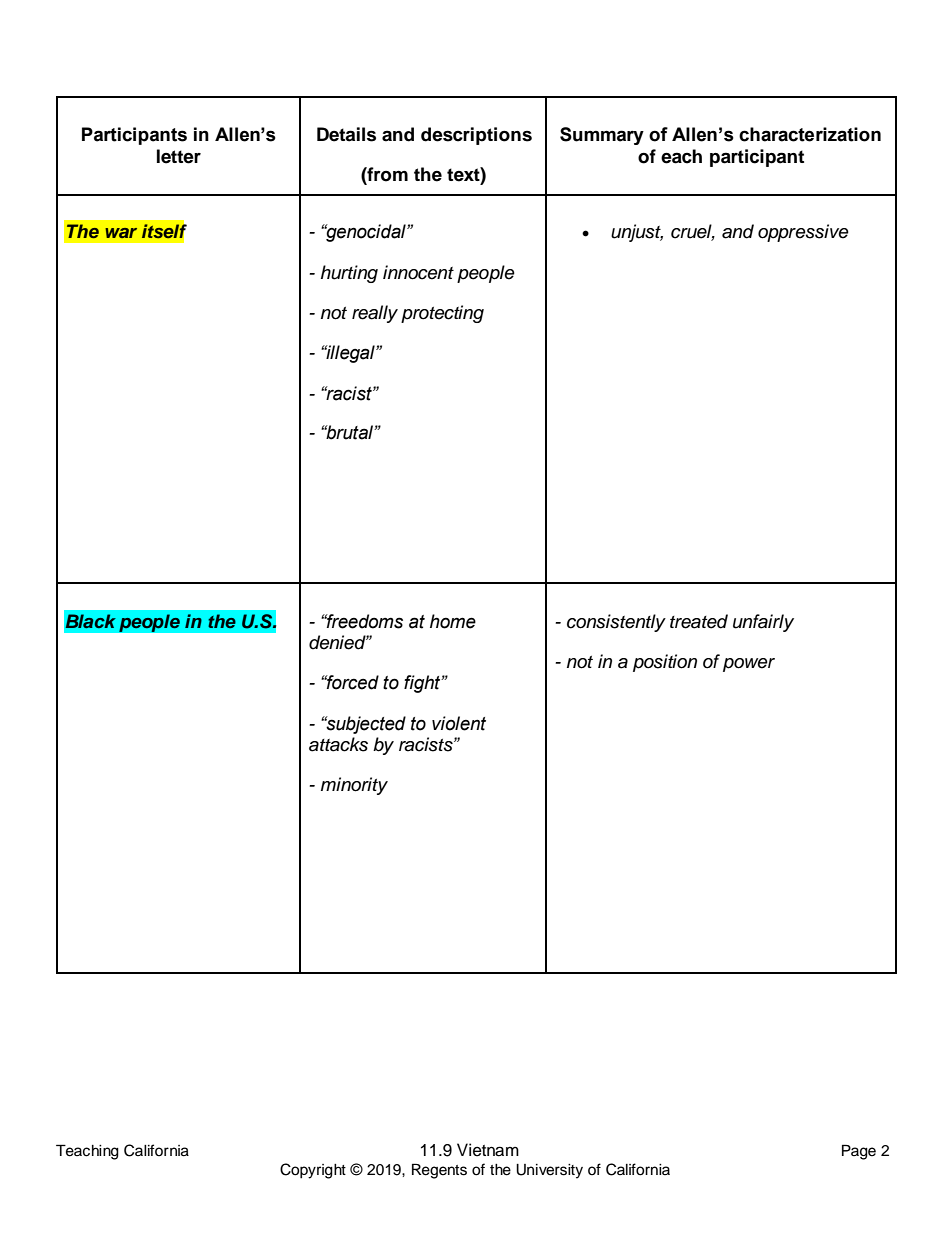 The image size is (952, 1233). Describe the element at coordinates (810, 134) in the document. I see `characterization` at that location.
